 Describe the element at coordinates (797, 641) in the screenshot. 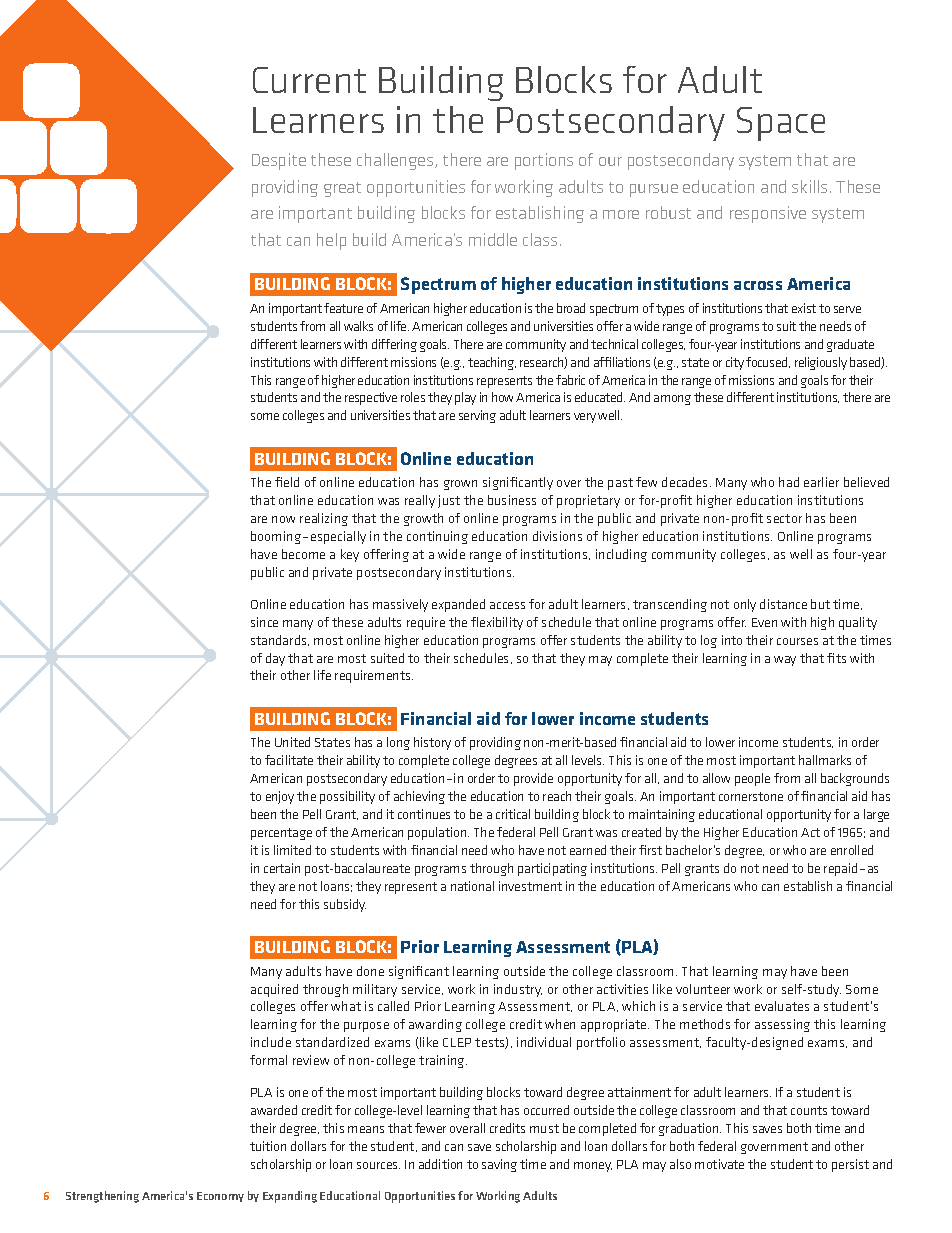

I see `courses` at that location.
